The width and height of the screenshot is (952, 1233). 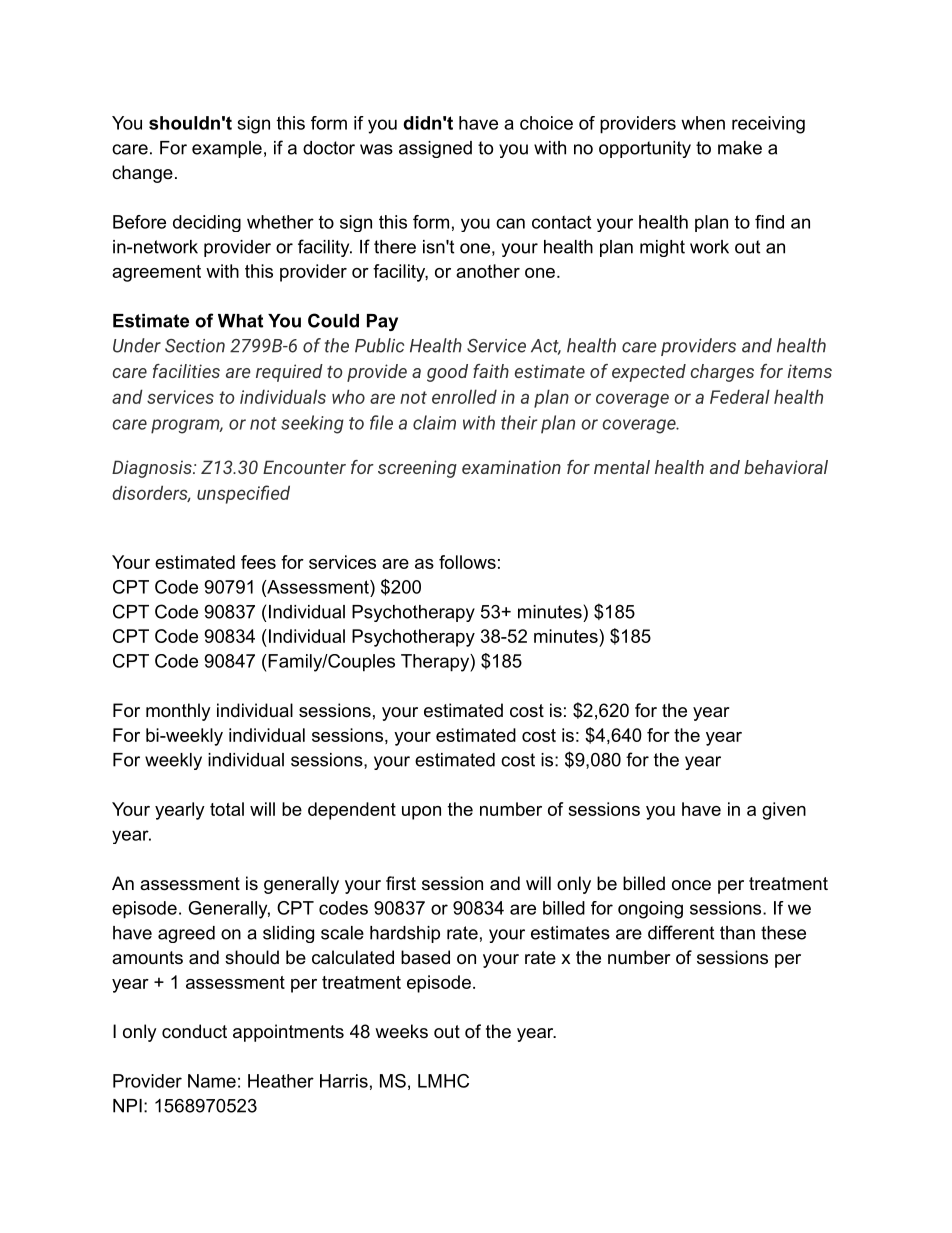 I want to click on conduct, so click(x=194, y=1031).
